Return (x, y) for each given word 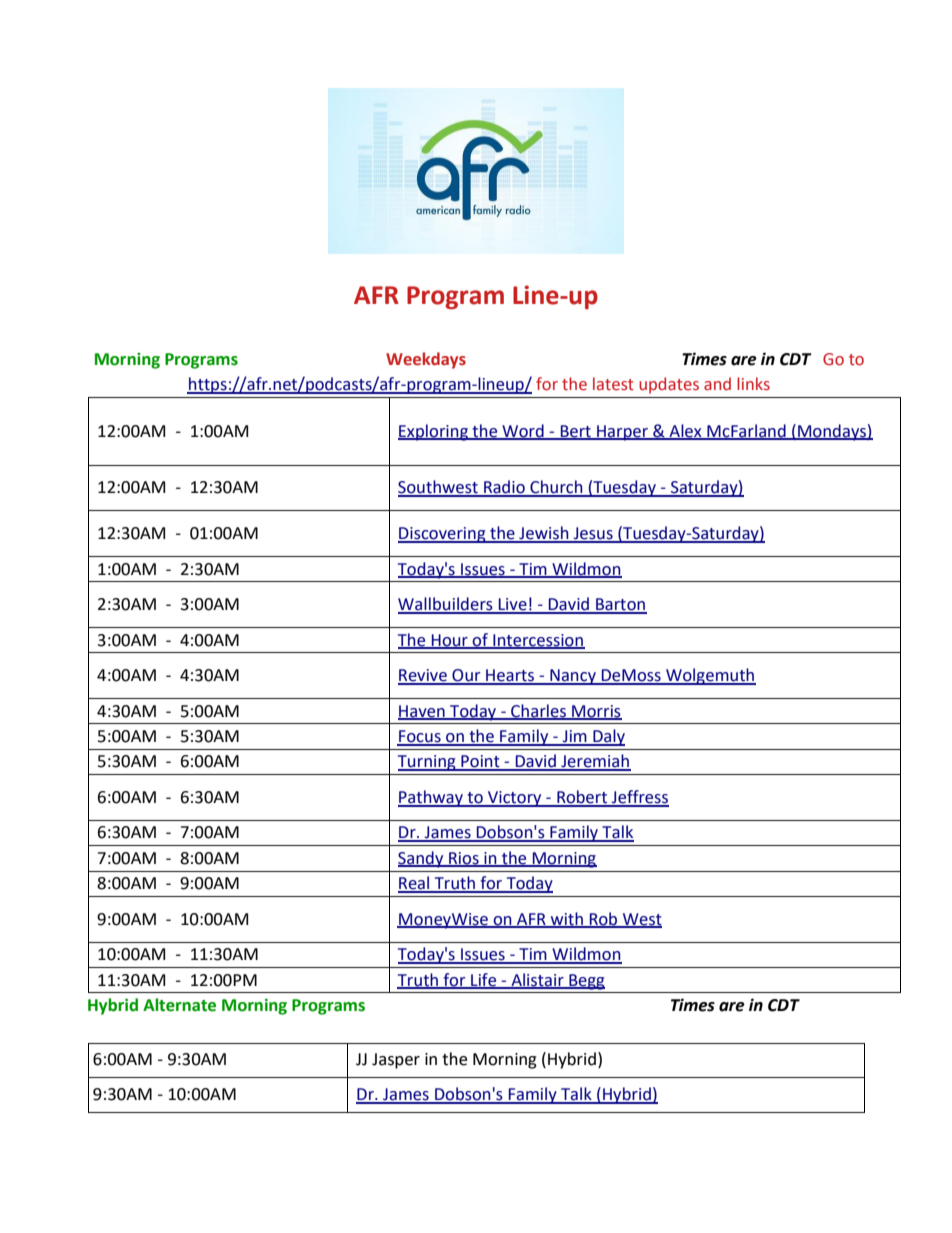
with (566, 919)
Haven (422, 712)
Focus (420, 737)
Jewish (544, 534)
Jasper (396, 1061)
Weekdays (426, 360)
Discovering (443, 535)
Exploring (434, 432)
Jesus (593, 534)
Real (415, 884)
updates (669, 385)
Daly (608, 737)
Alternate (179, 1005)
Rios (464, 859)
